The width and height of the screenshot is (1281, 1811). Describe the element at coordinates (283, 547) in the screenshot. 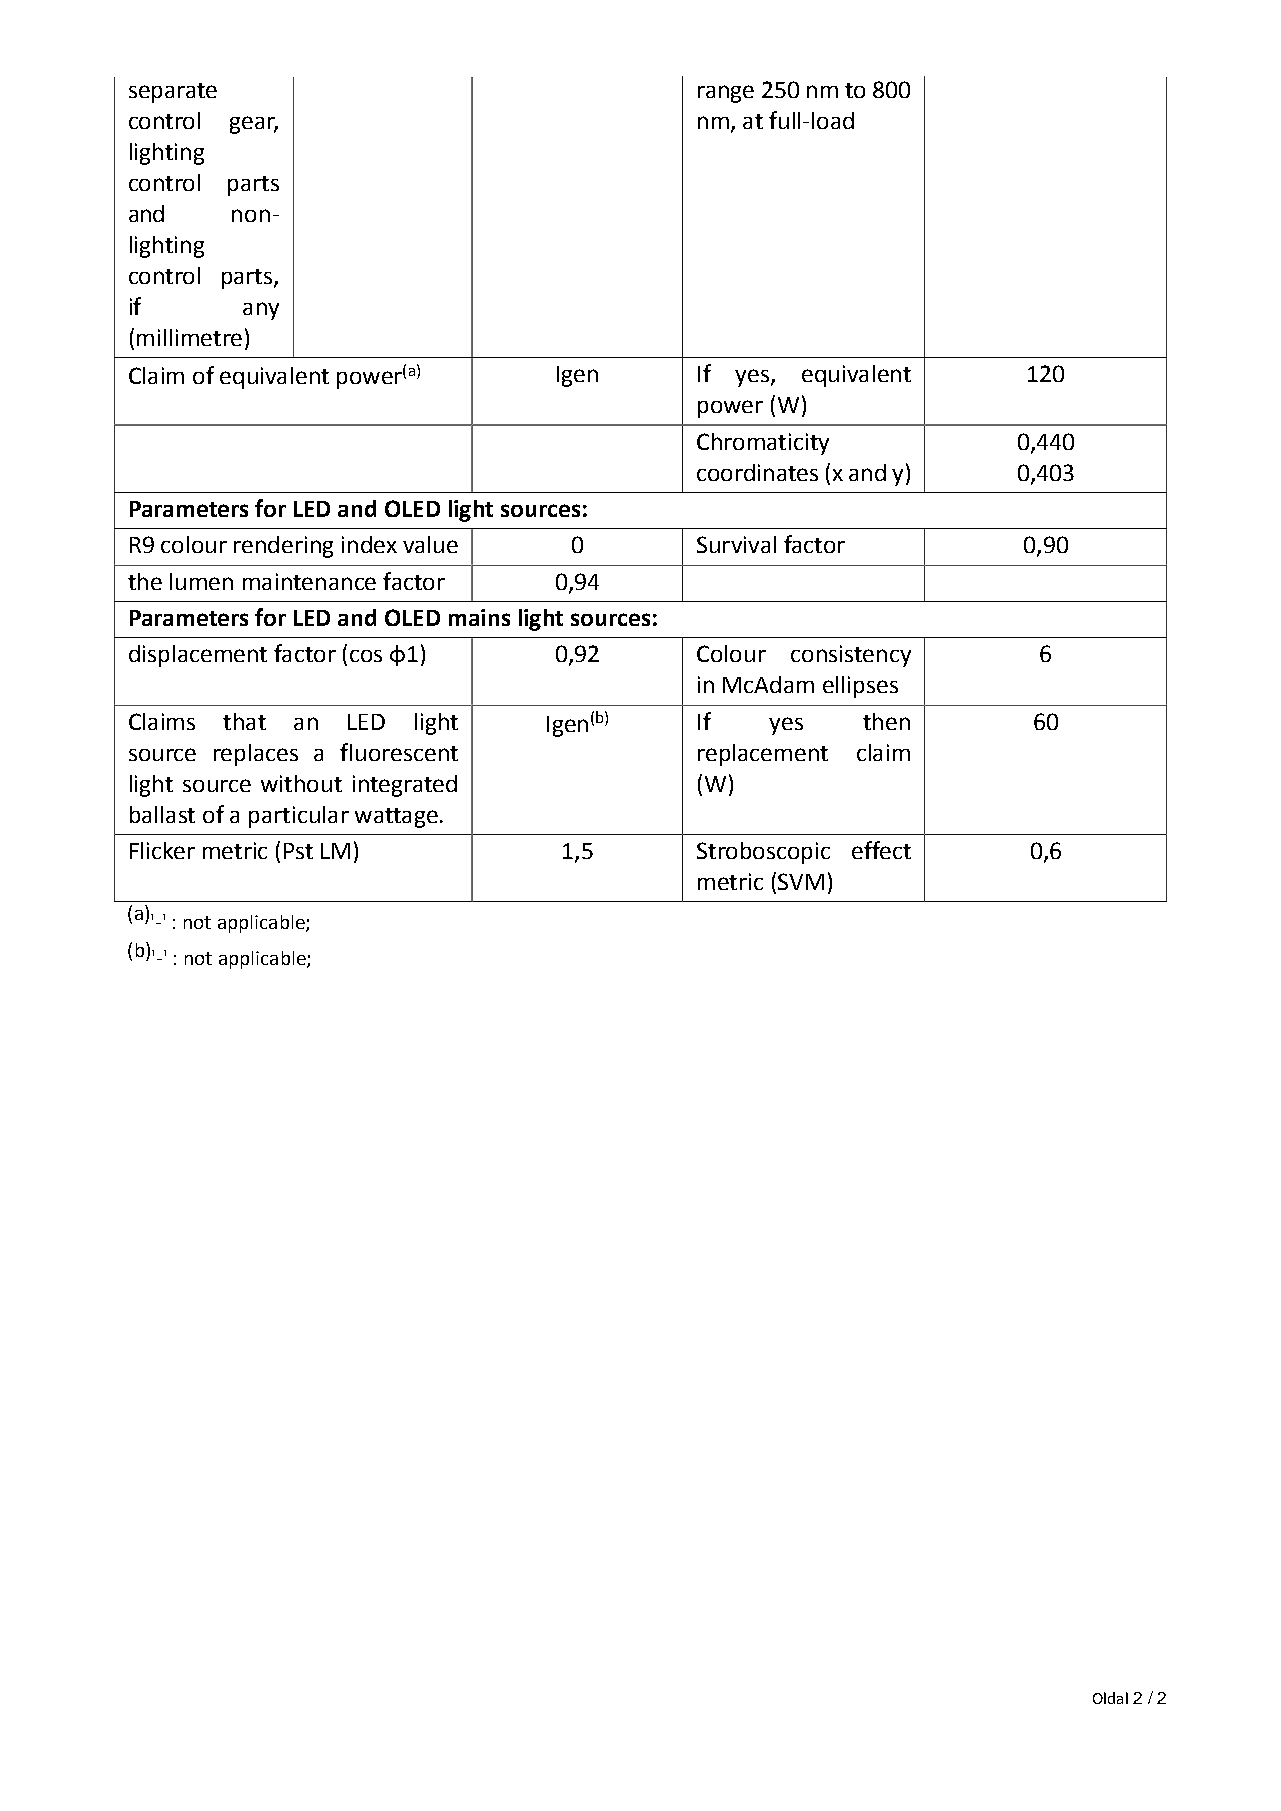

I see `rendering` at that location.
